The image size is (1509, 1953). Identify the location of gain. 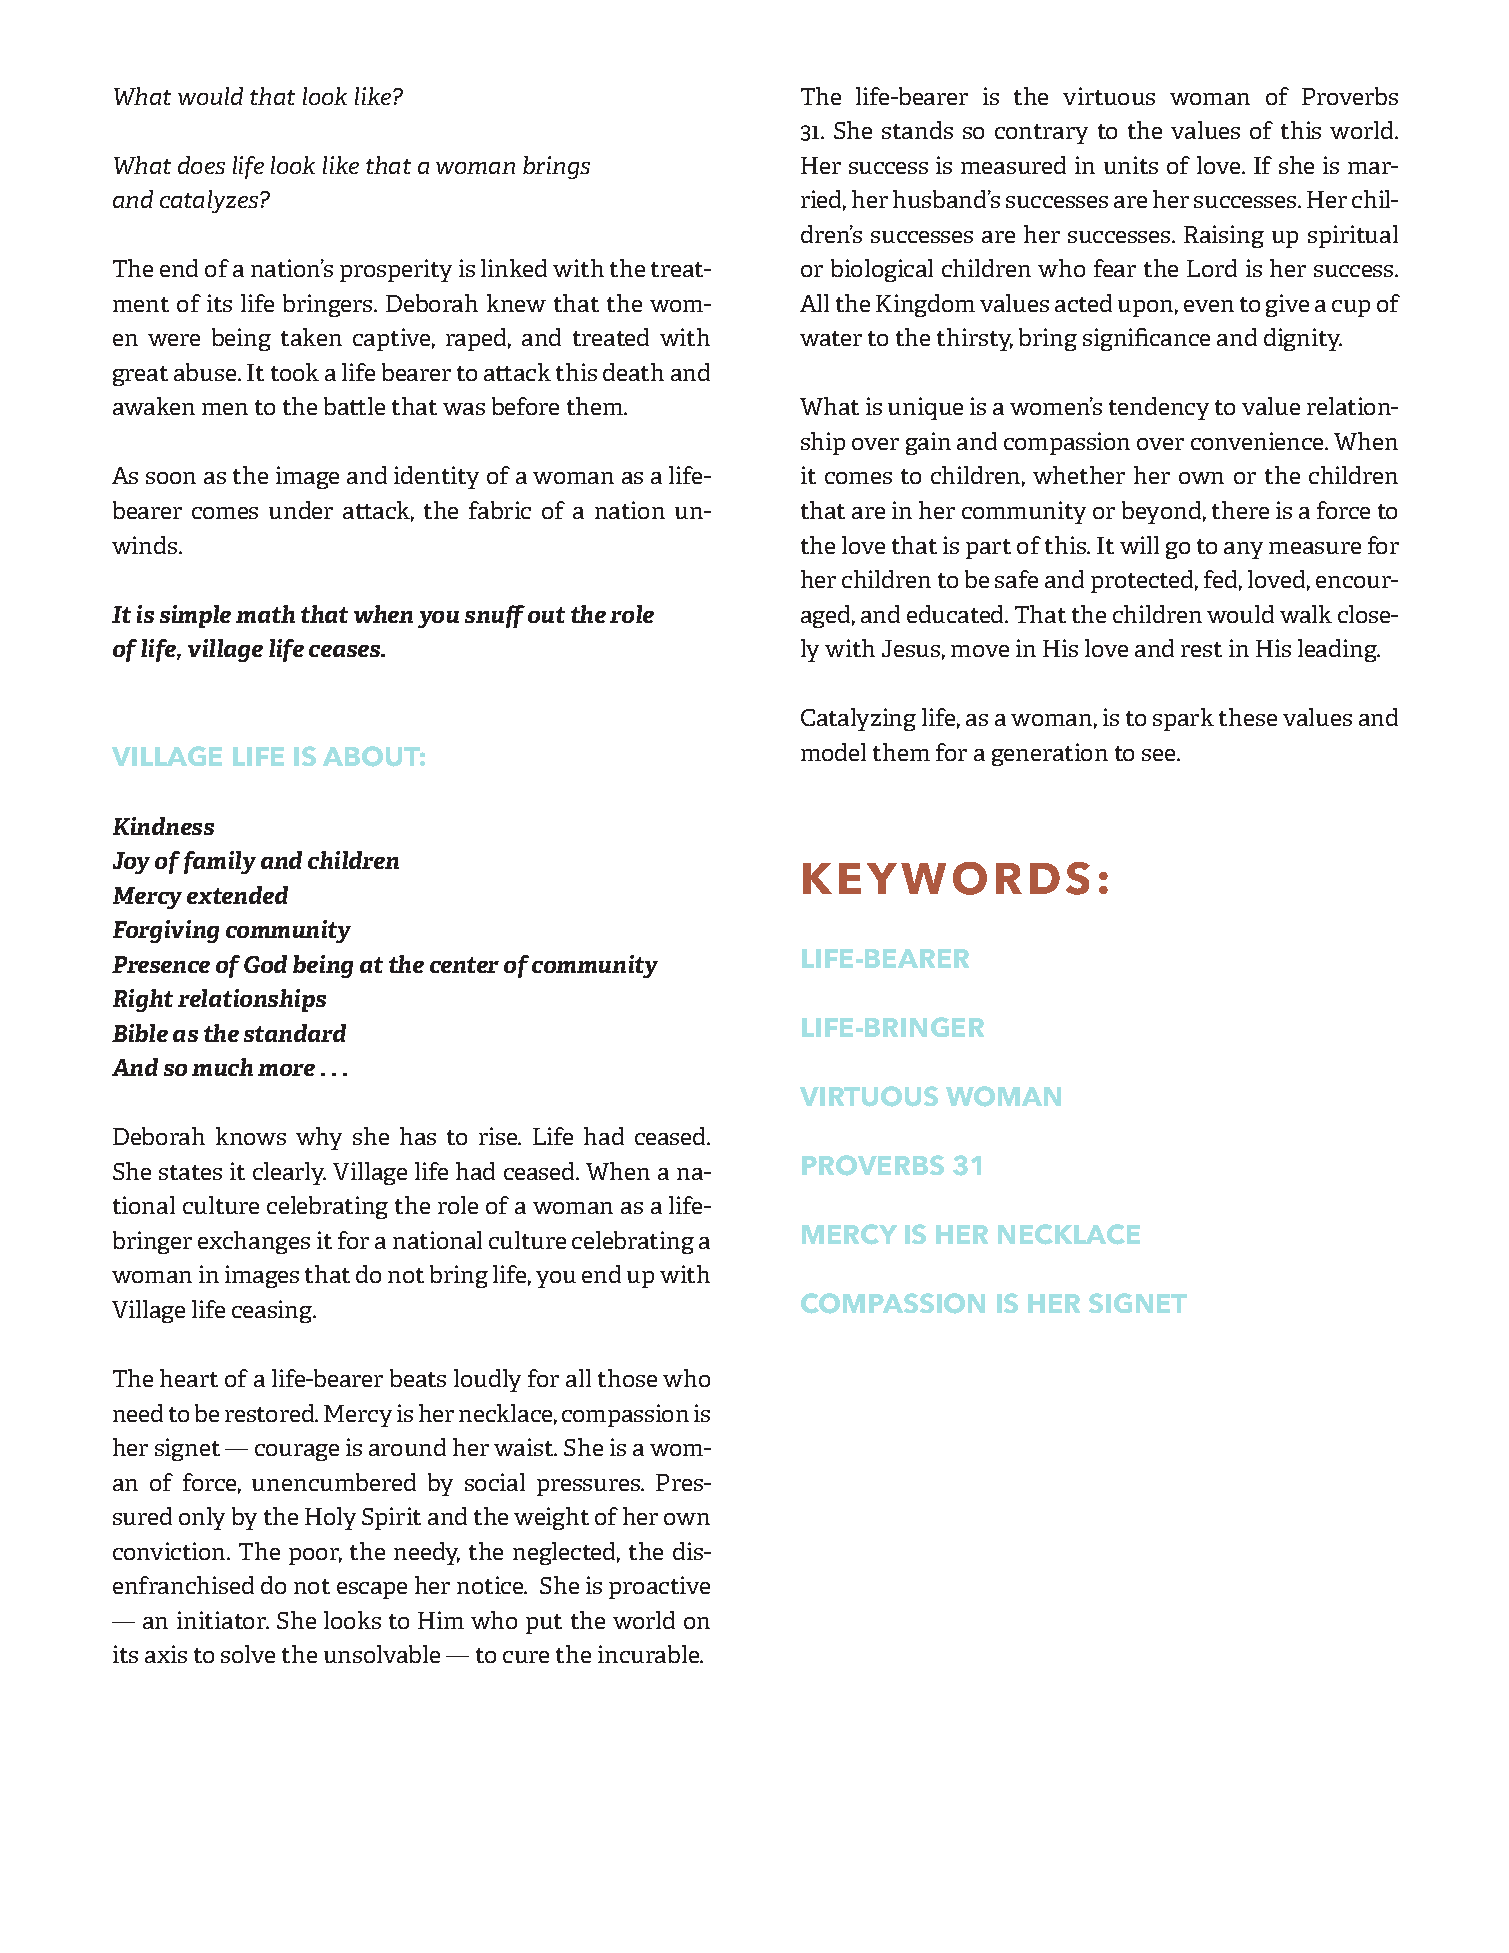
(928, 443).
